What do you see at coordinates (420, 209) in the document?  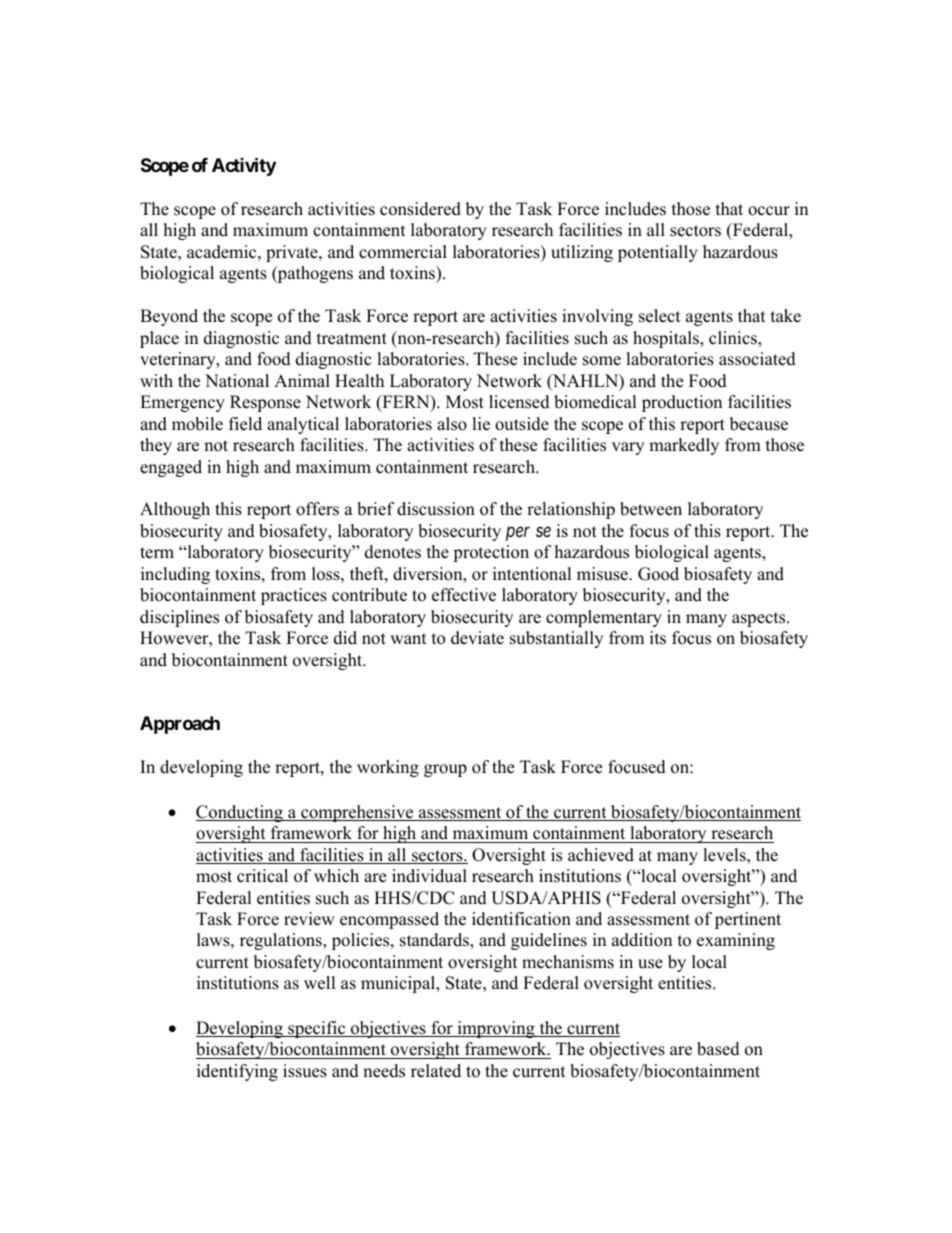 I see `considered` at bounding box center [420, 209].
